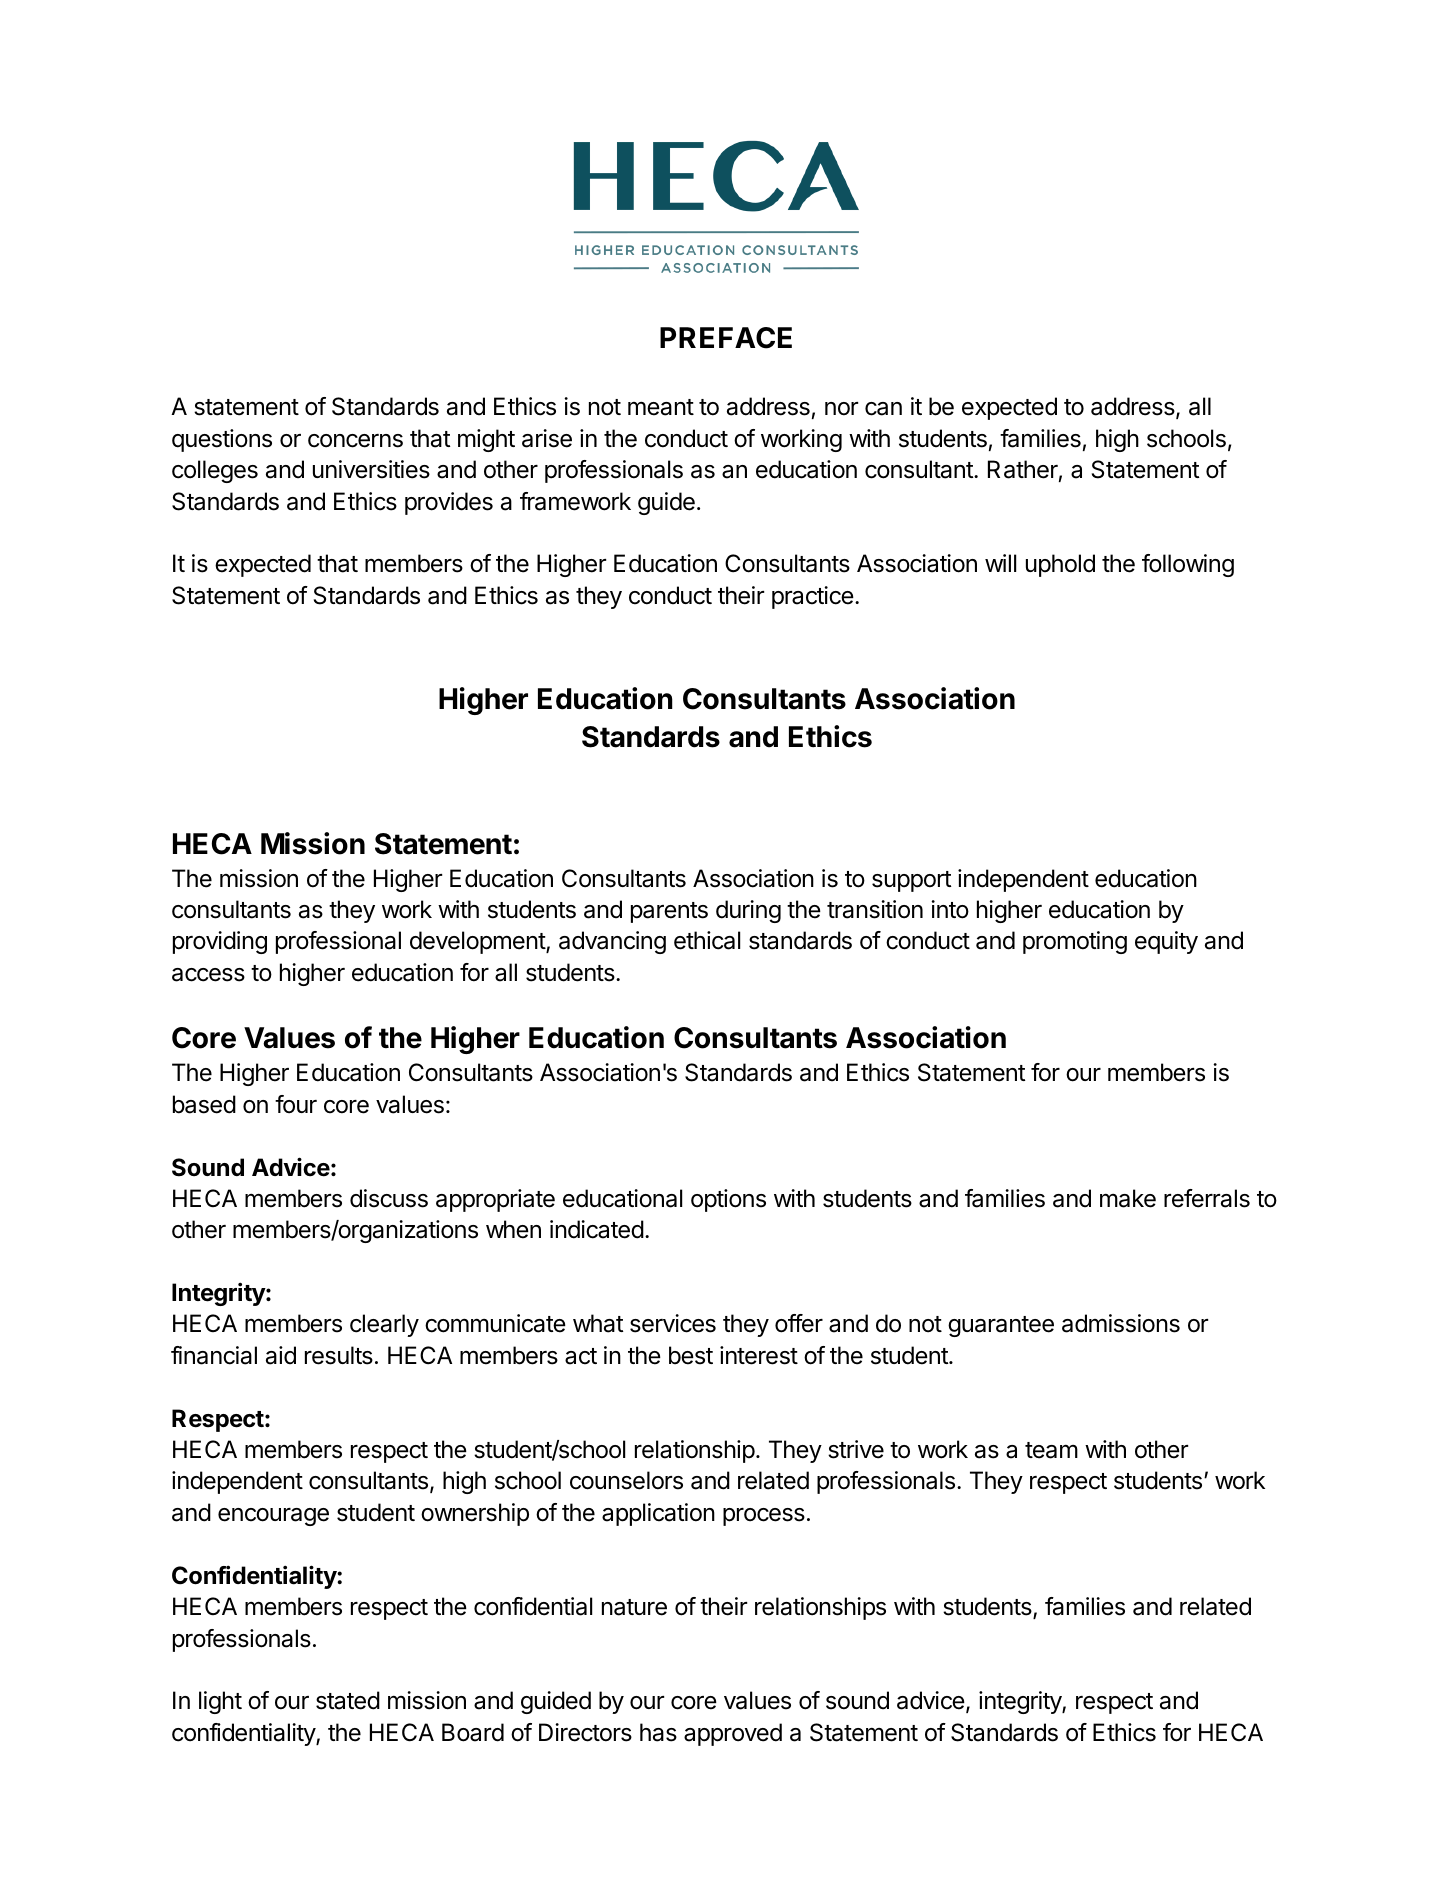 Image resolution: width=1454 pixels, height=1881 pixels. I want to click on concerns, so click(355, 441).
